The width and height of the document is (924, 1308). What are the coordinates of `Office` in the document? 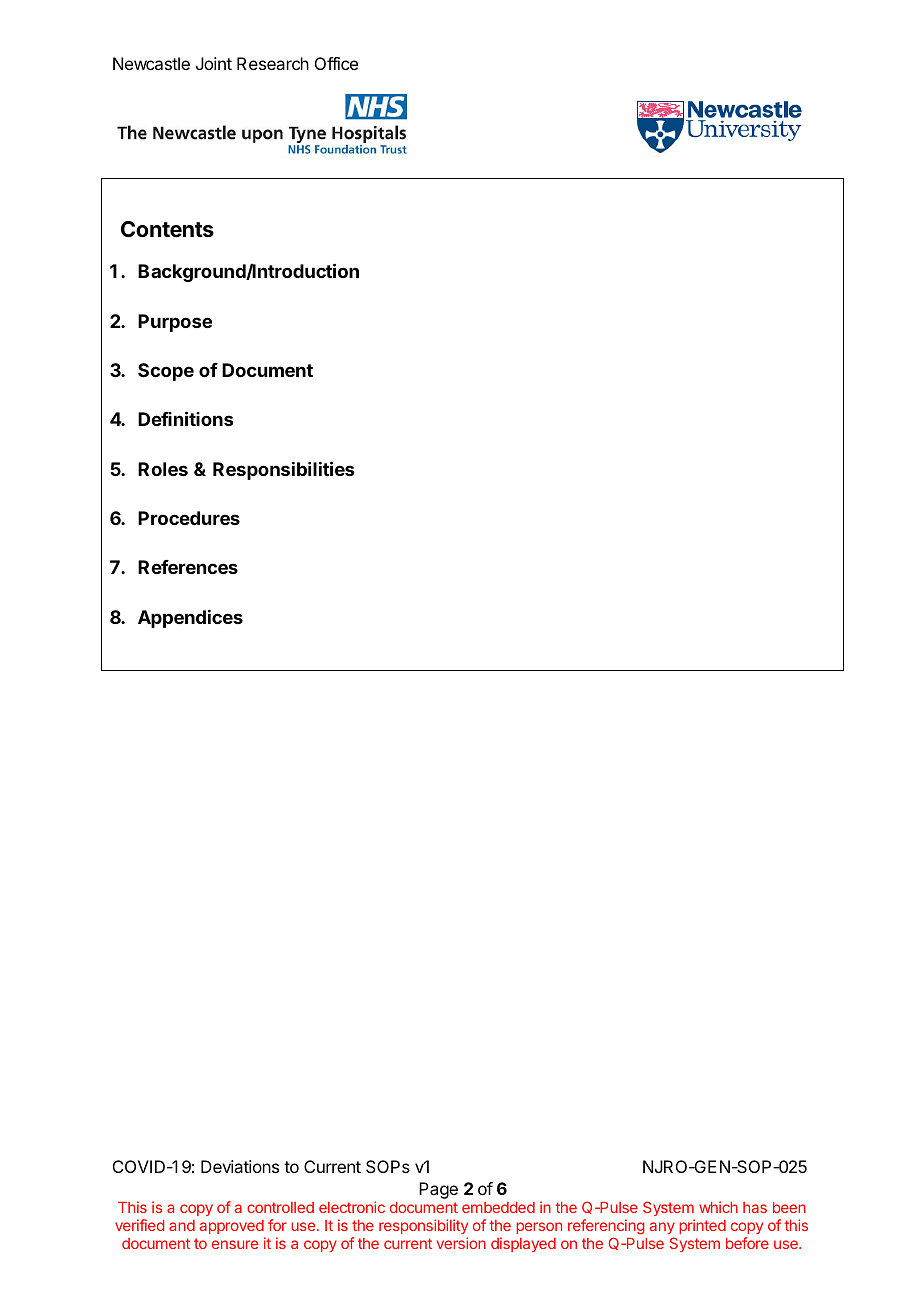 It's located at (336, 63).
